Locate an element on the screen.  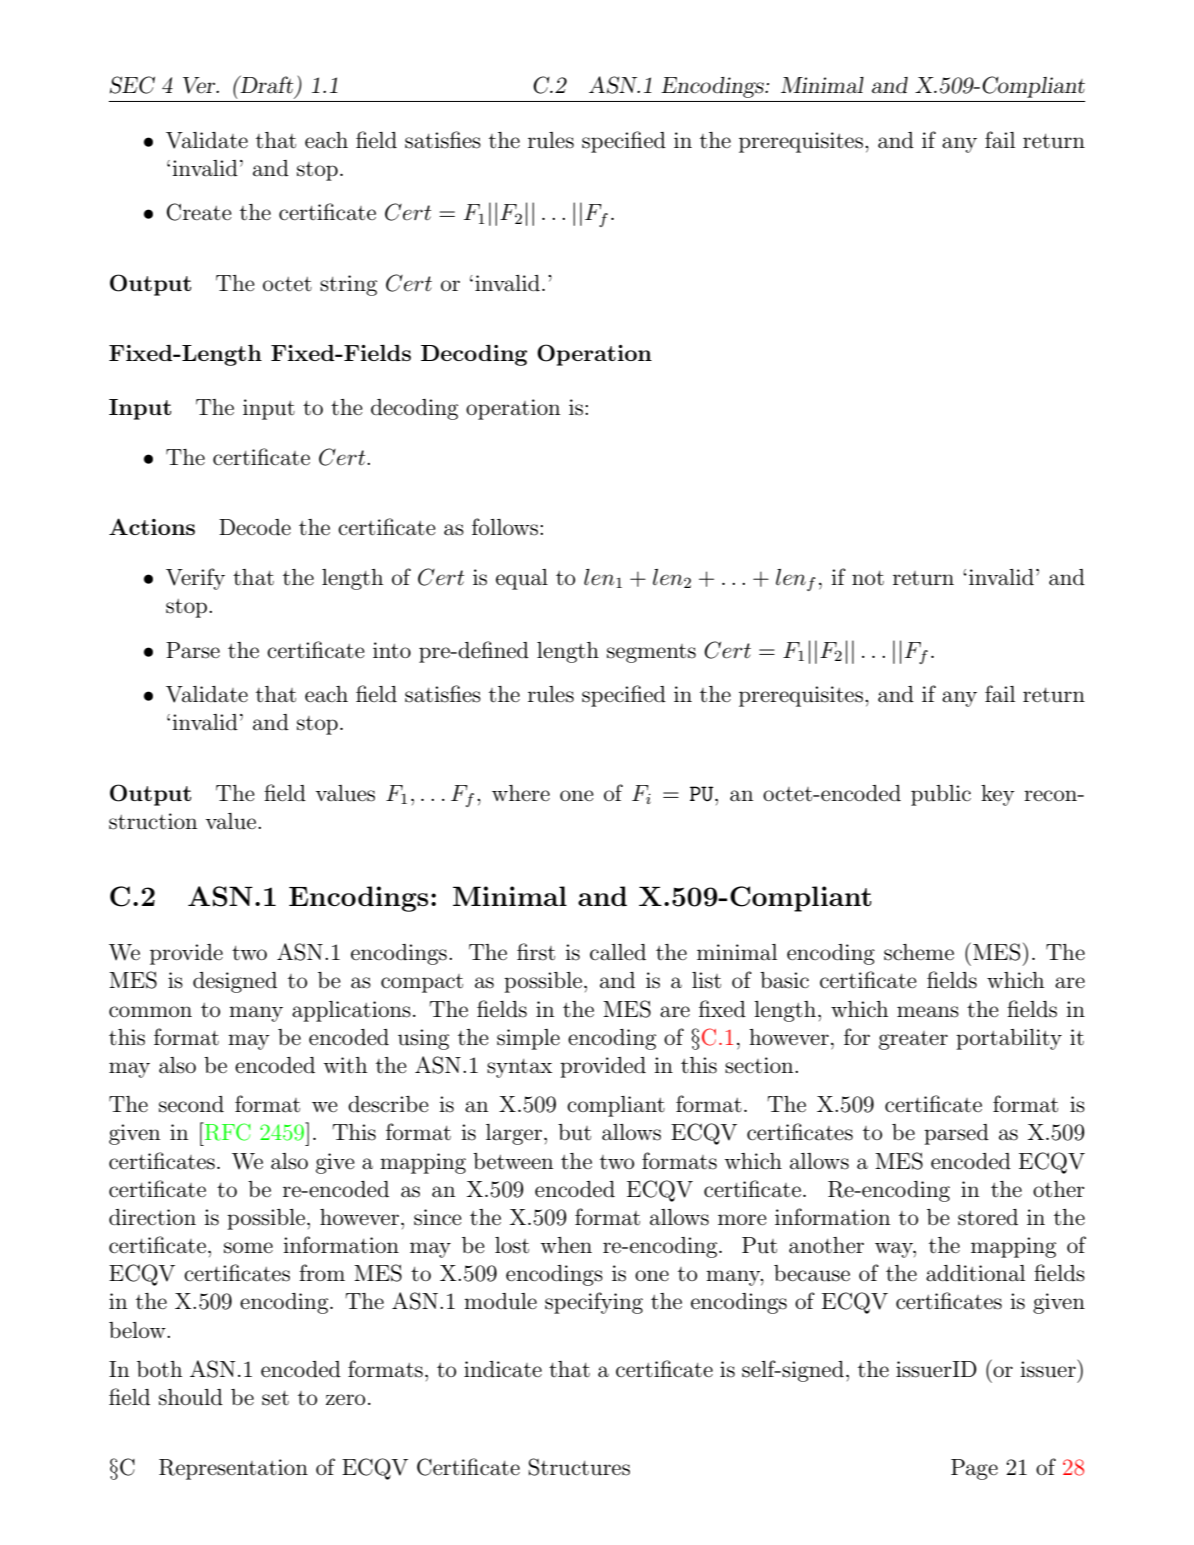
public is located at coordinates (941, 795).
